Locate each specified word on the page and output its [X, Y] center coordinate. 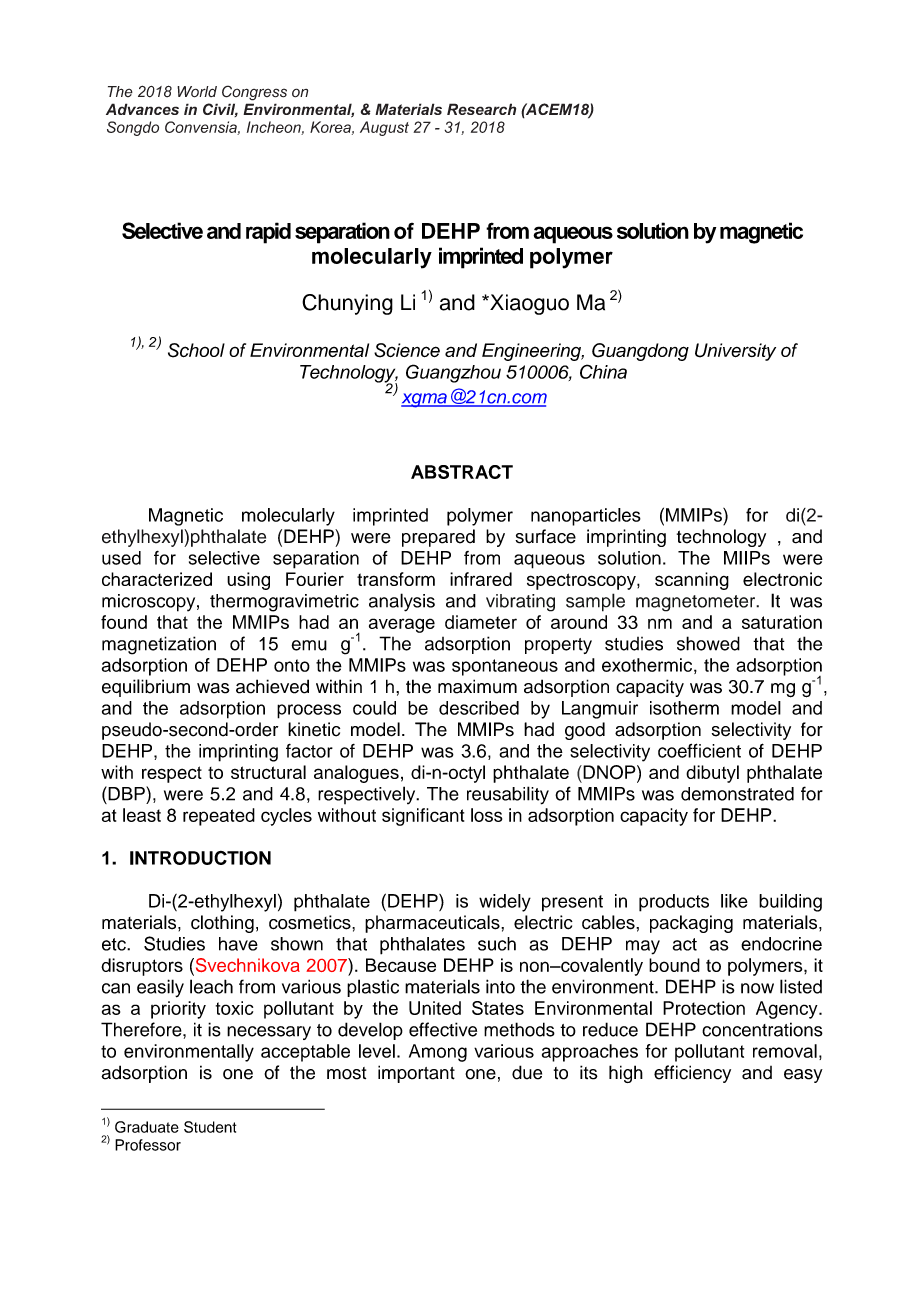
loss [486, 815]
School [196, 350]
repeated [219, 817]
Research [481, 109]
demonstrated [737, 794]
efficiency [692, 1074]
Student [210, 1127]
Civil [220, 110]
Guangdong [640, 352]
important [416, 1074]
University [735, 352]
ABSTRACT [462, 472]
